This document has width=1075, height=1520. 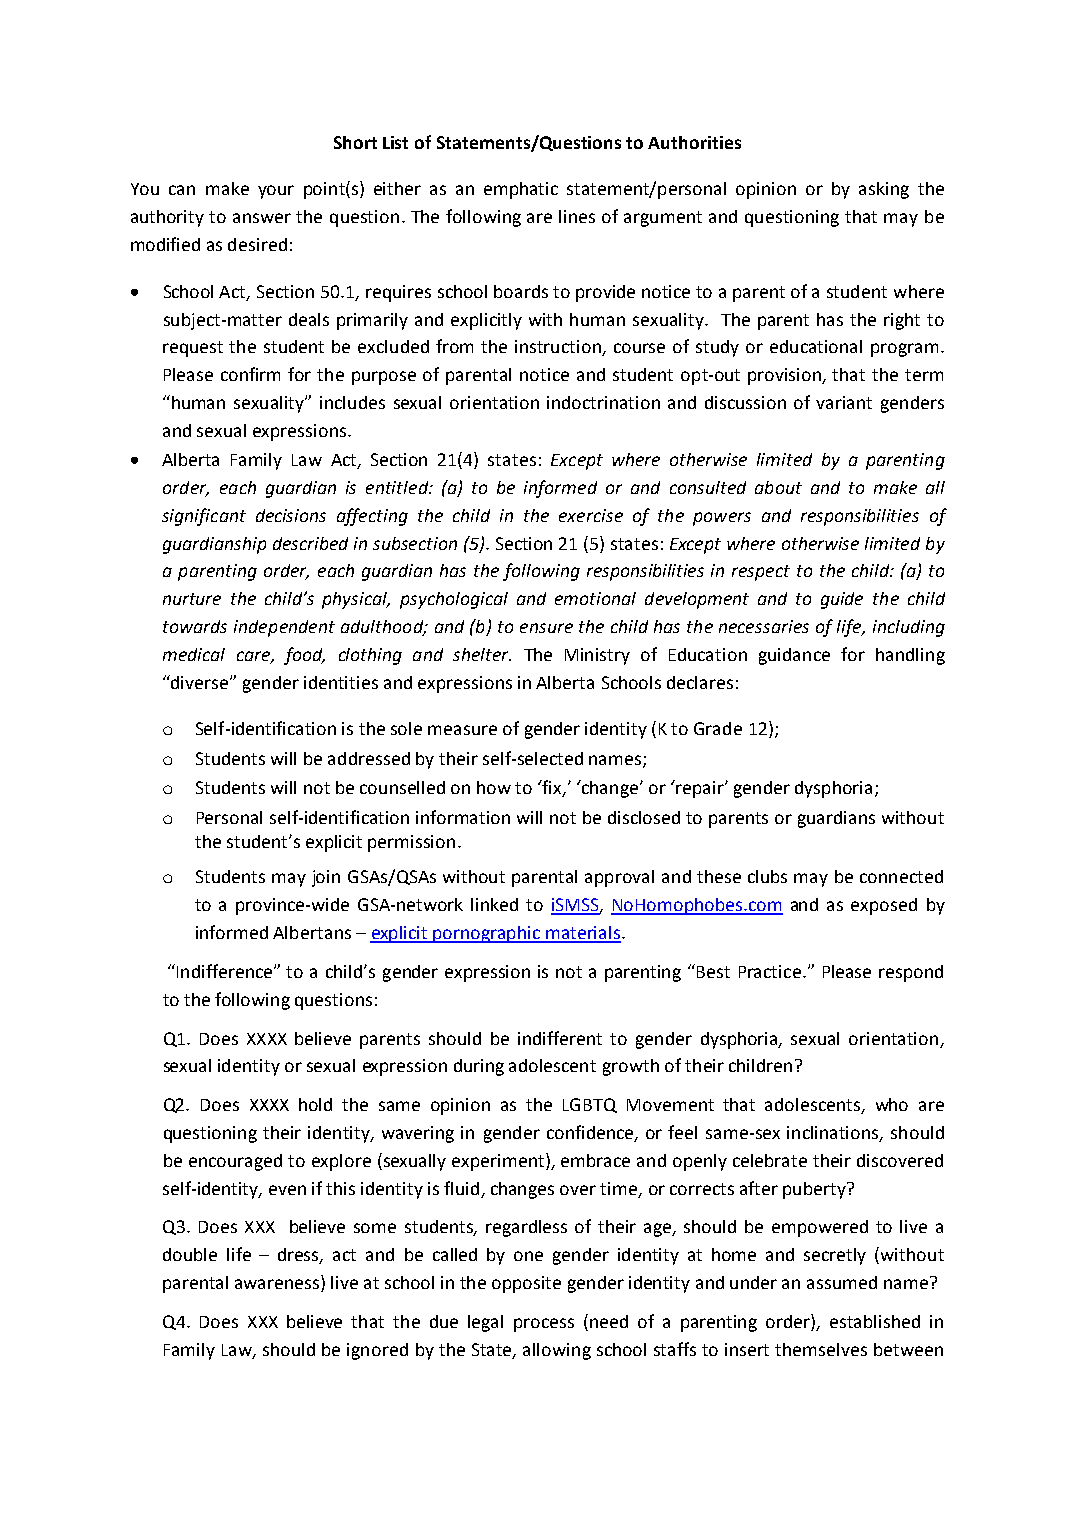 I want to click on process, so click(x=544, y=1325).
